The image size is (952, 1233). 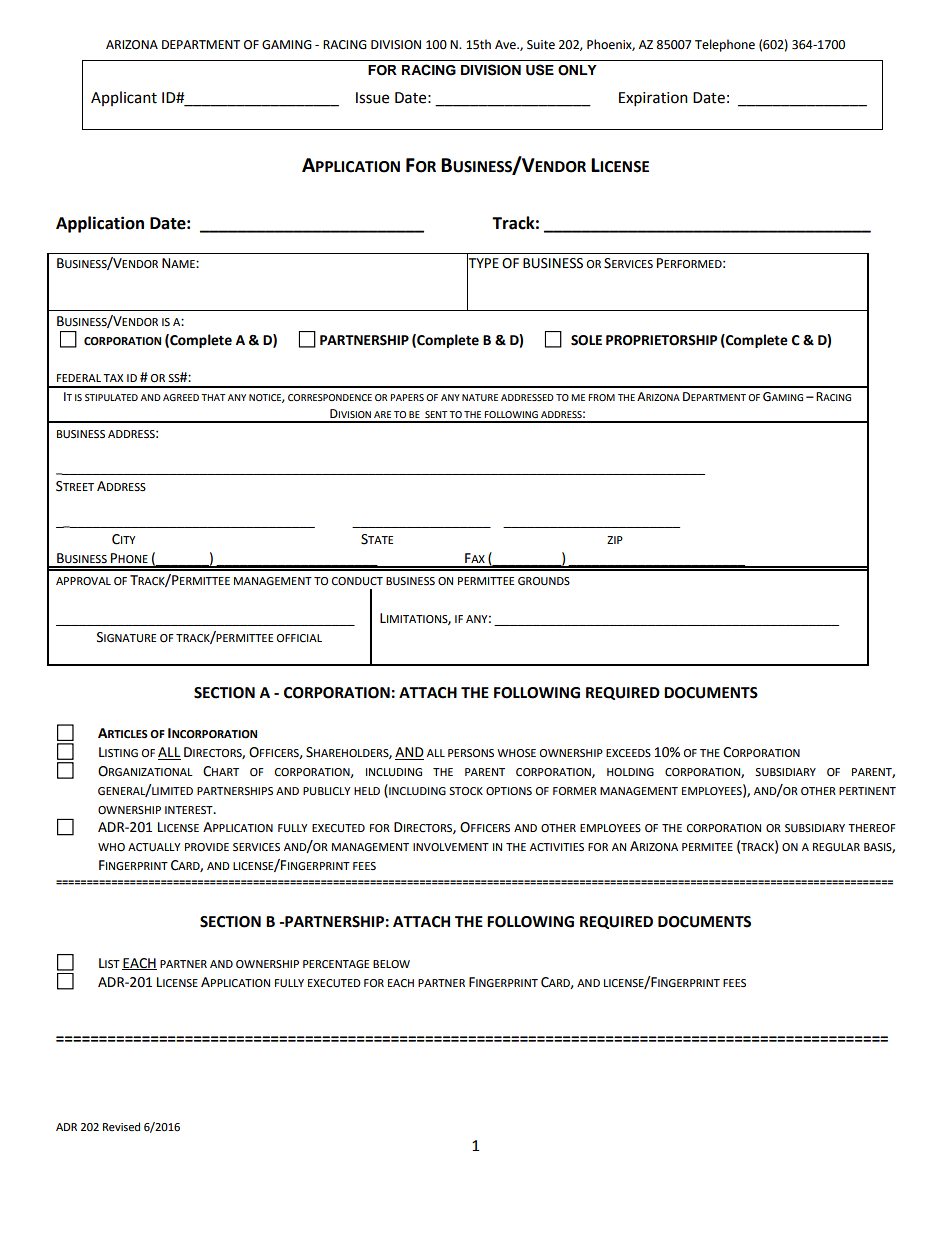 What do you see at coordinates (436, 414) in the page?
I see `SENT` at bounding box center [436, 414].
